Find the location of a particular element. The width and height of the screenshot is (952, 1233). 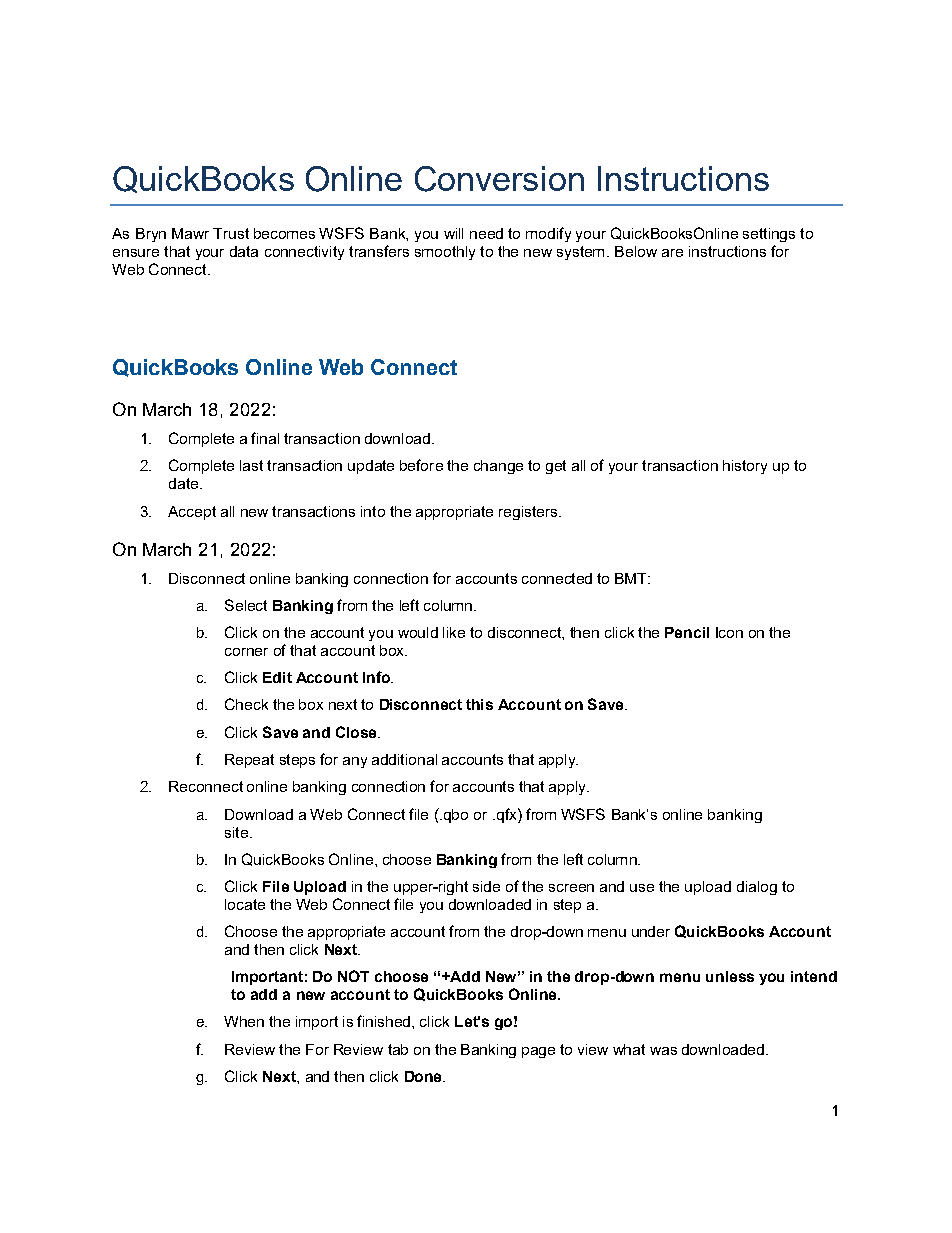

change is located at coordinates (498, 467).
